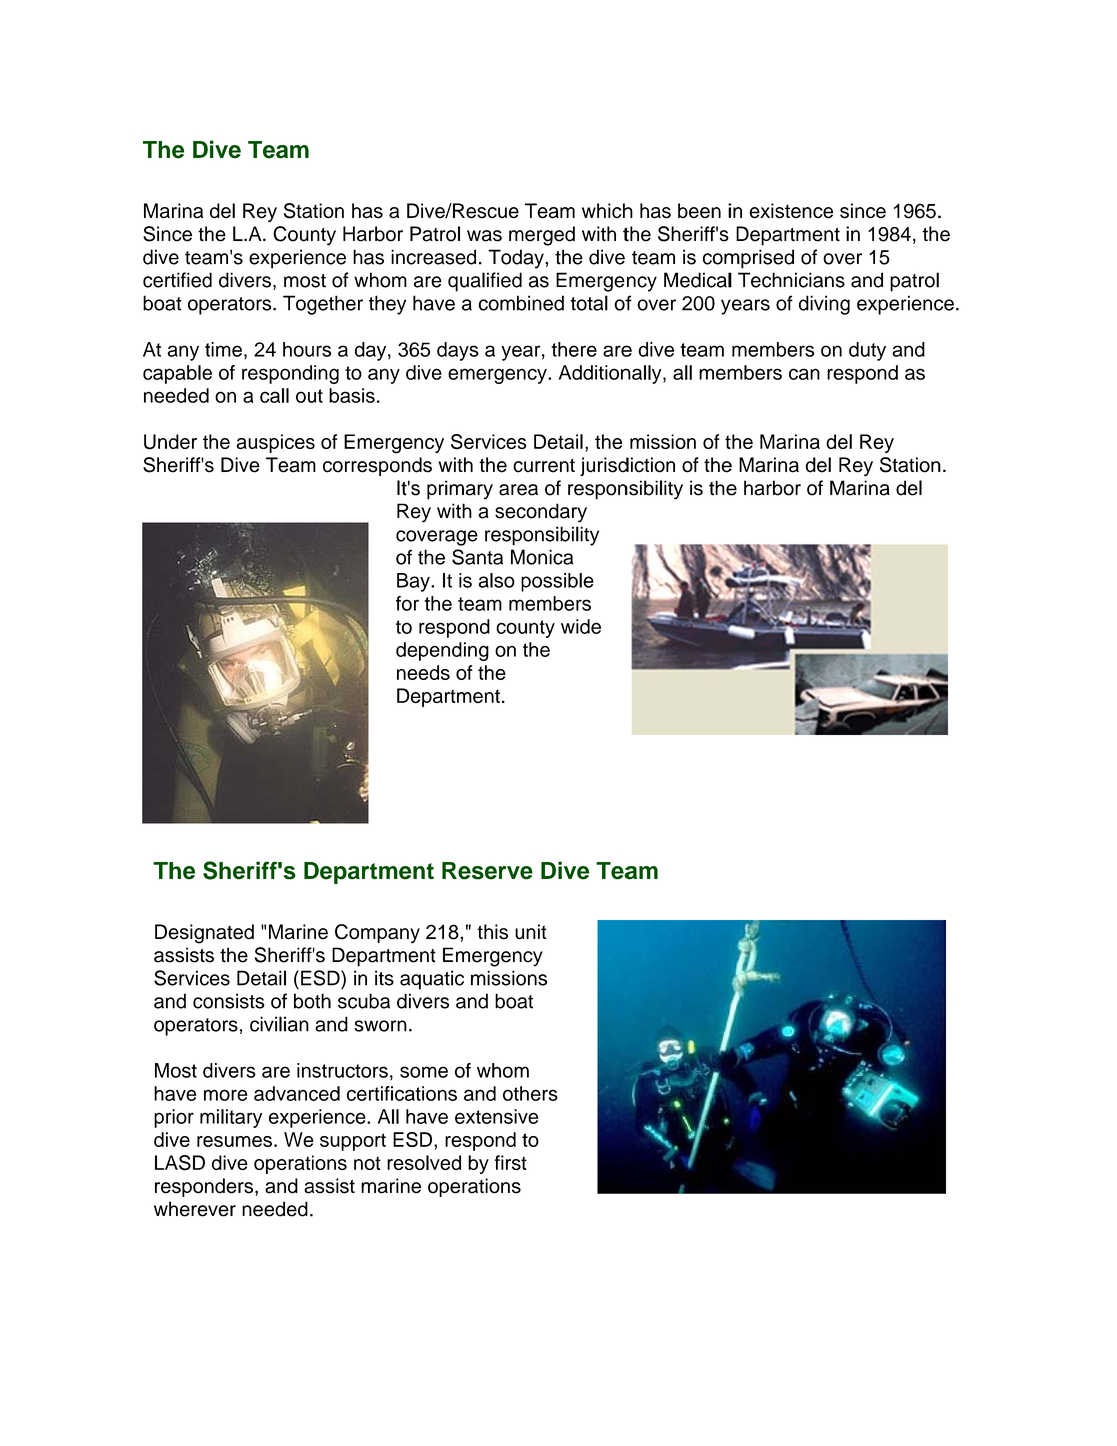 The width and height of the page is (1117, 1446). Describe the element at coordinates (786, 280) in the page. I see `Technician` at that location.
